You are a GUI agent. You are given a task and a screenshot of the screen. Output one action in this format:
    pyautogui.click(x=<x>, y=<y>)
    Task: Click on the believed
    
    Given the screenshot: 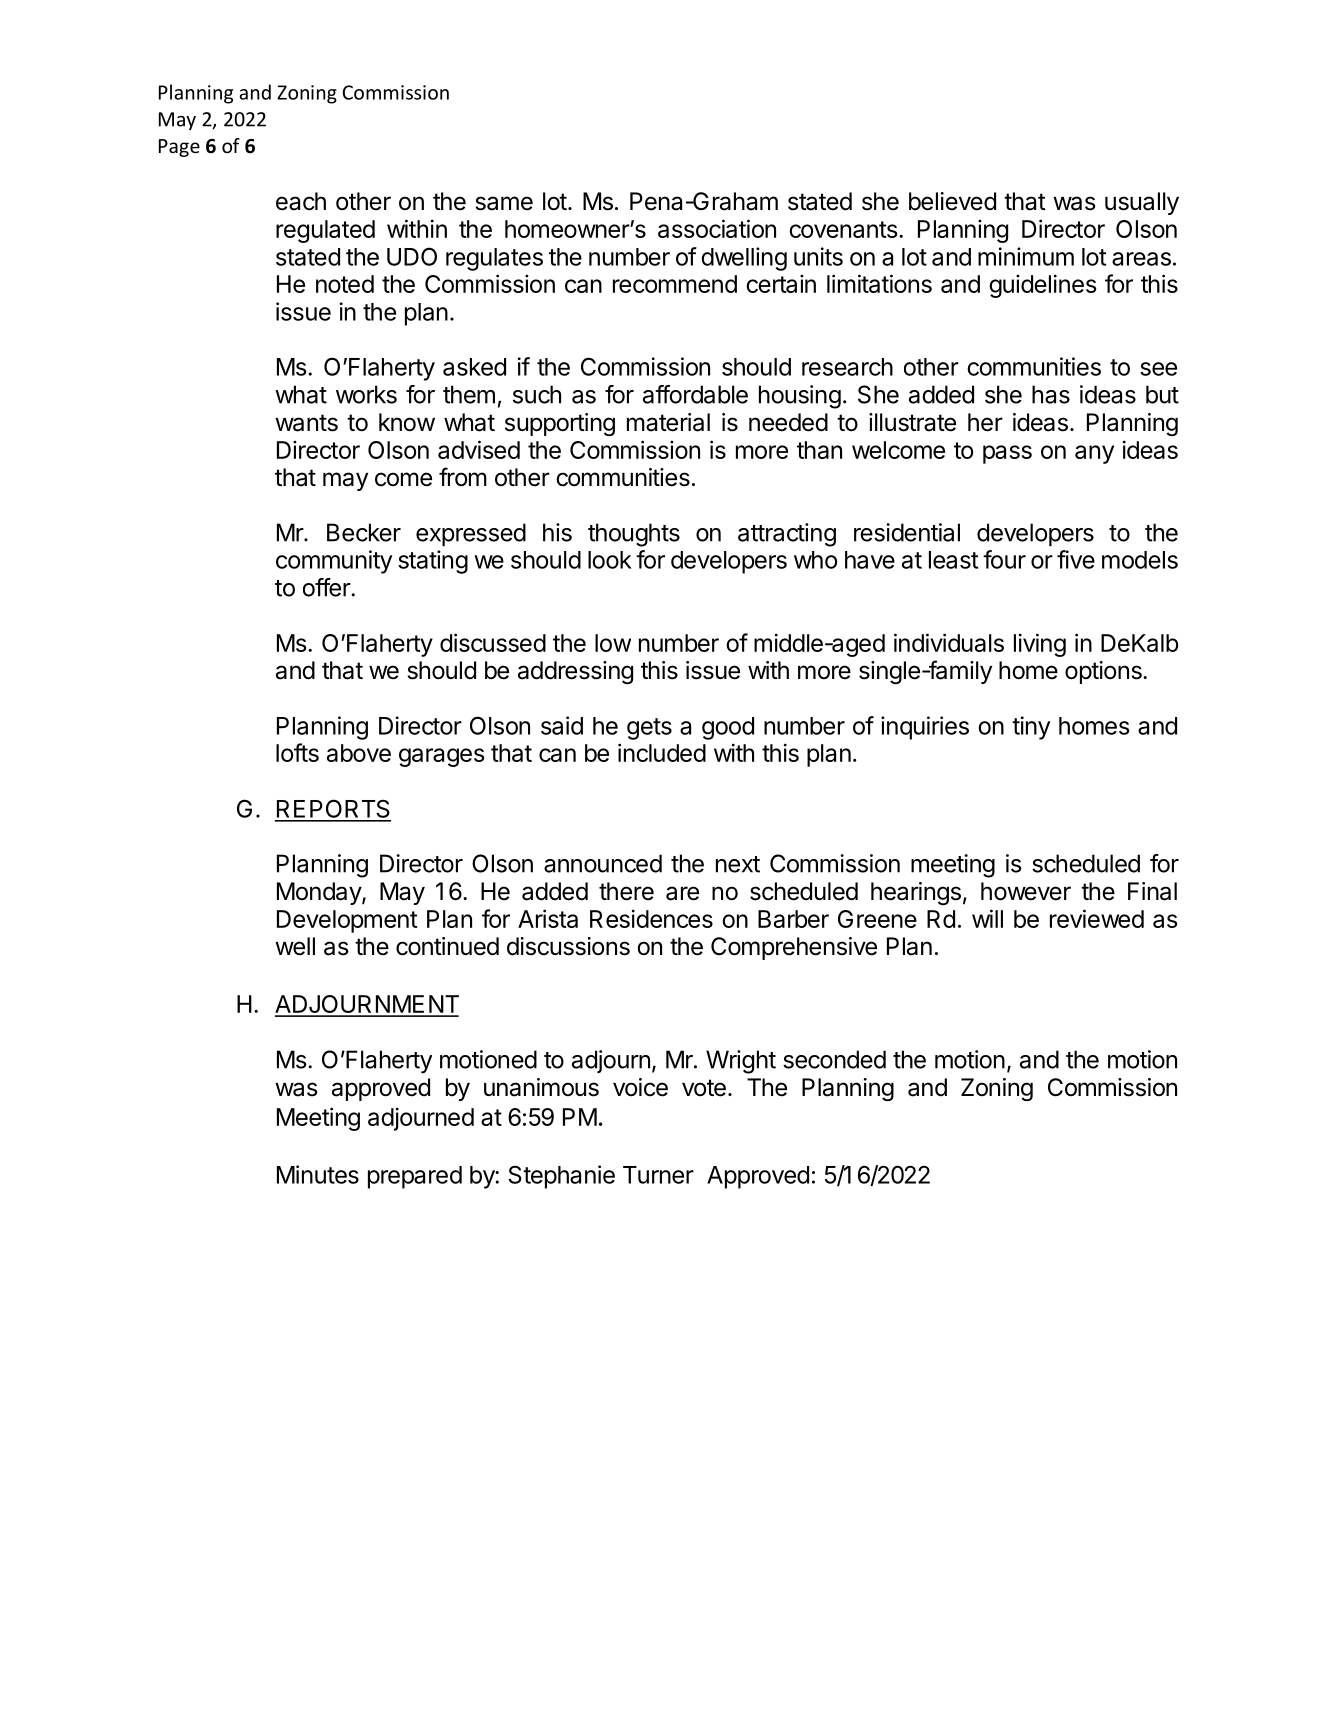 What is the action you would take?
    pyautogui.click(x=952, y=201)
